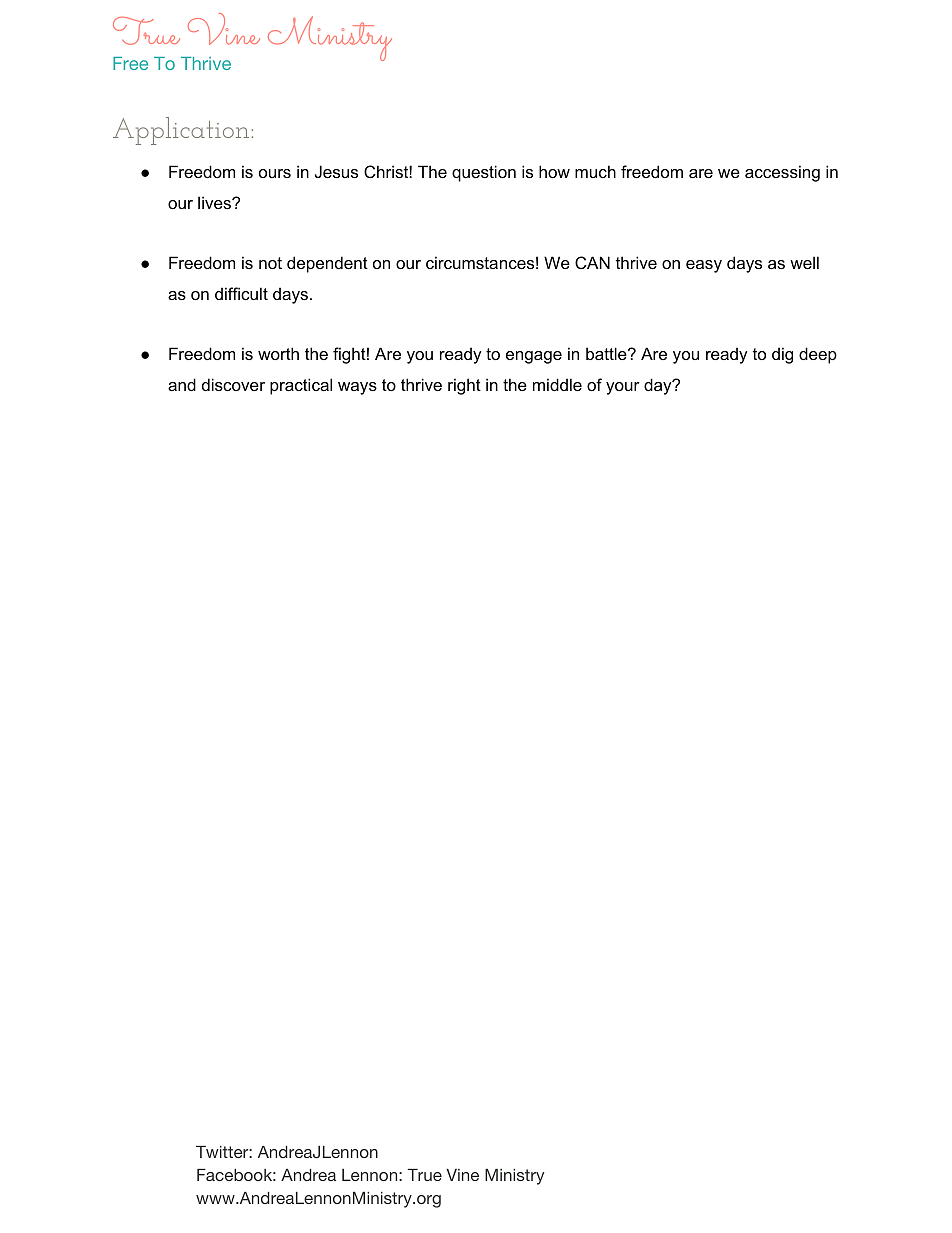  Describe the element at coordinates (181, 131) in the document. I see `Application` at that location.
